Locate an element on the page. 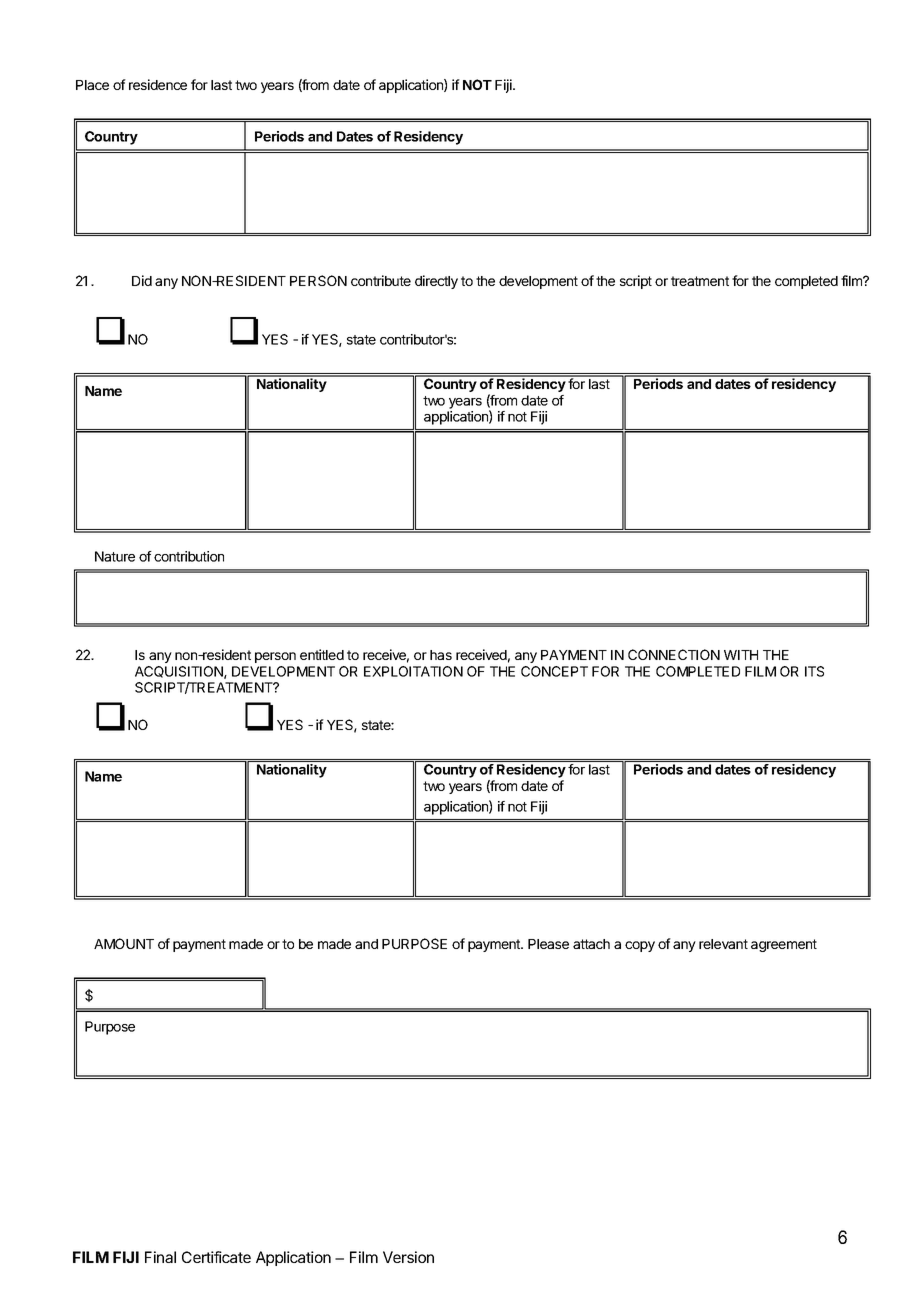 The image size is (924, 1308). contribution is located at coordinates (189, 556).
